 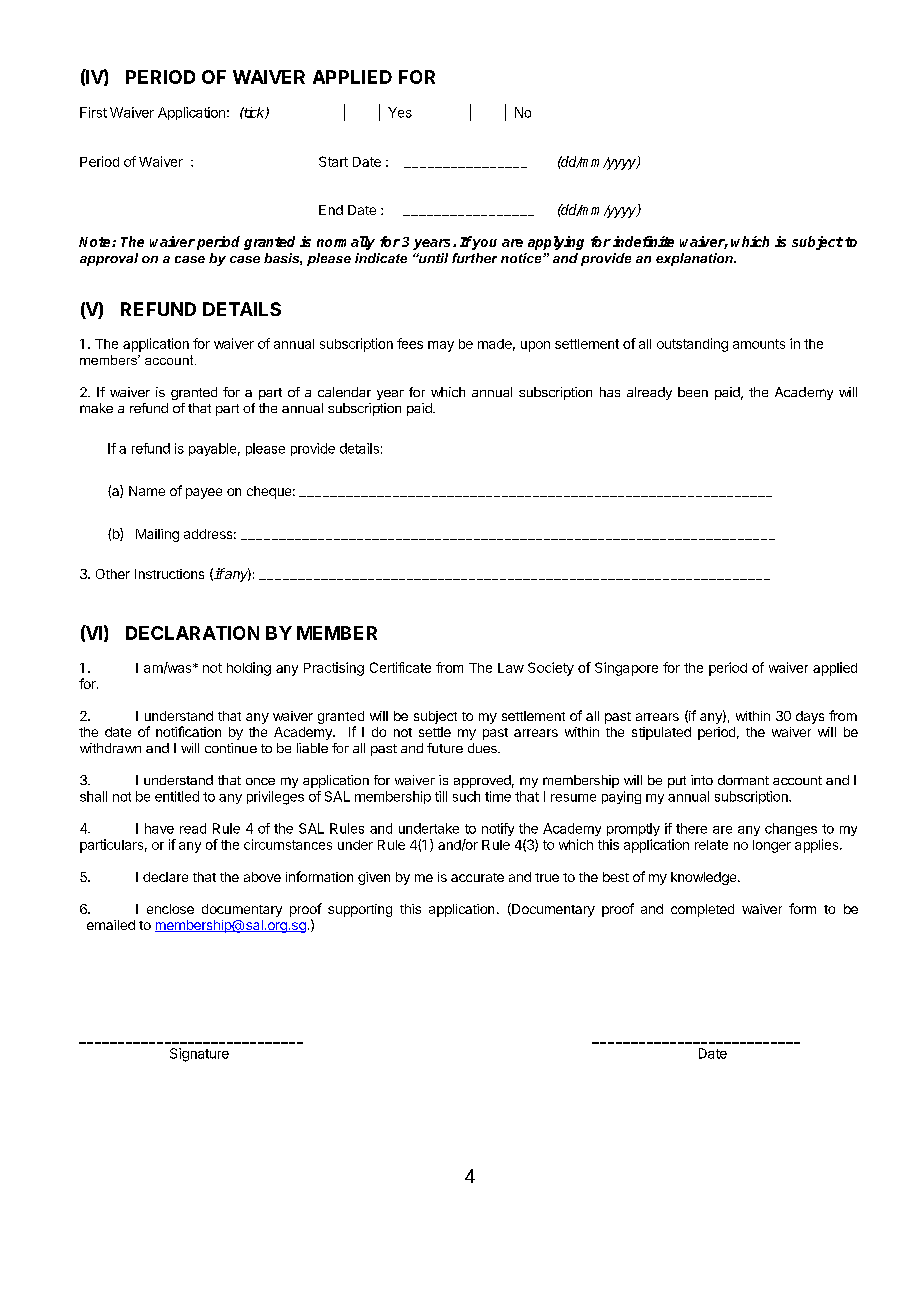 I want to click on completed, so click(x=702, y=910).
